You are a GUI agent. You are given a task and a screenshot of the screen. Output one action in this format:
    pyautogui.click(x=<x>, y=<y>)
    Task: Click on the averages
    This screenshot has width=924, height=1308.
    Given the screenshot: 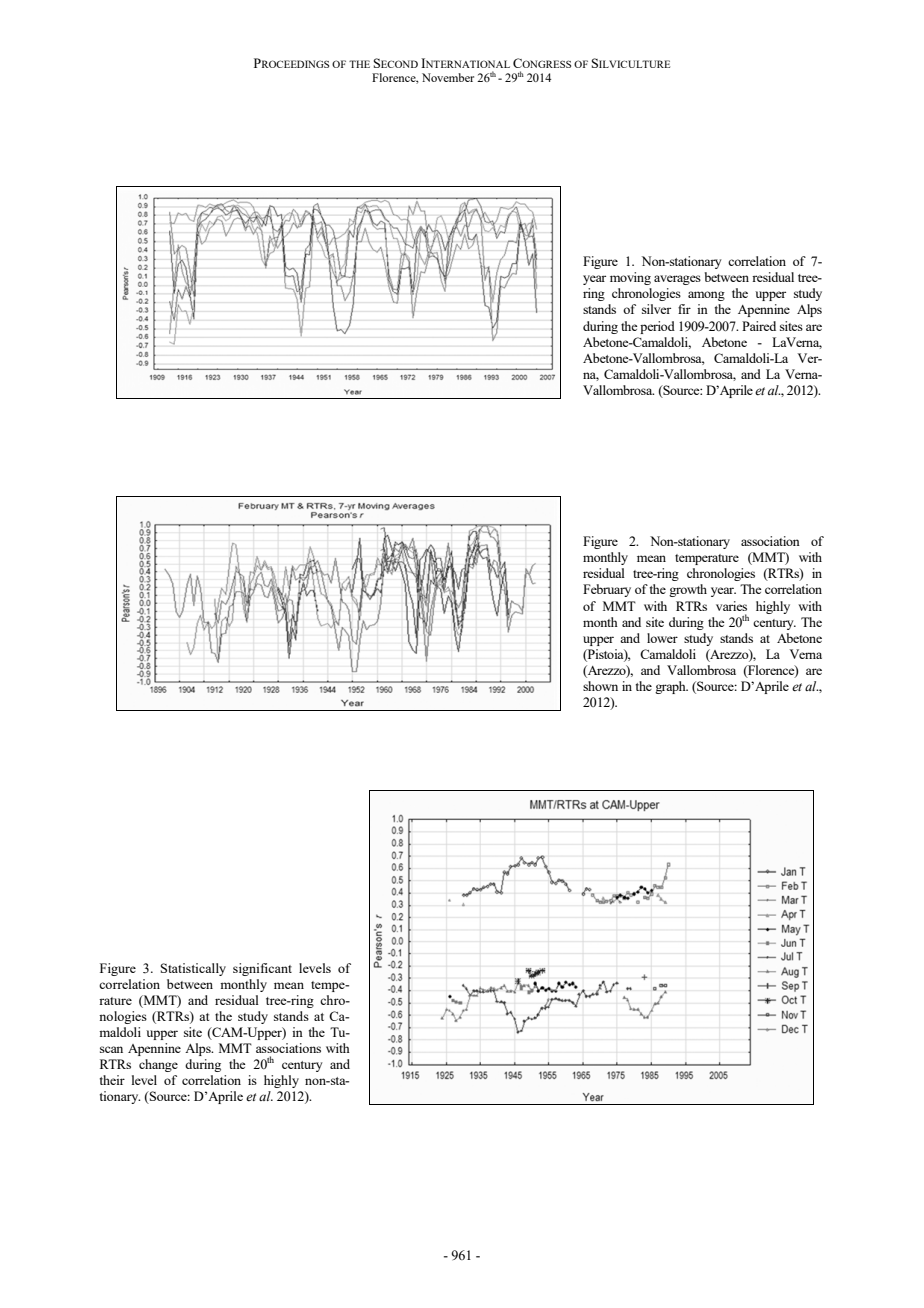 What is the action you would take?
    pyautogui.click(x=677, y=280)
